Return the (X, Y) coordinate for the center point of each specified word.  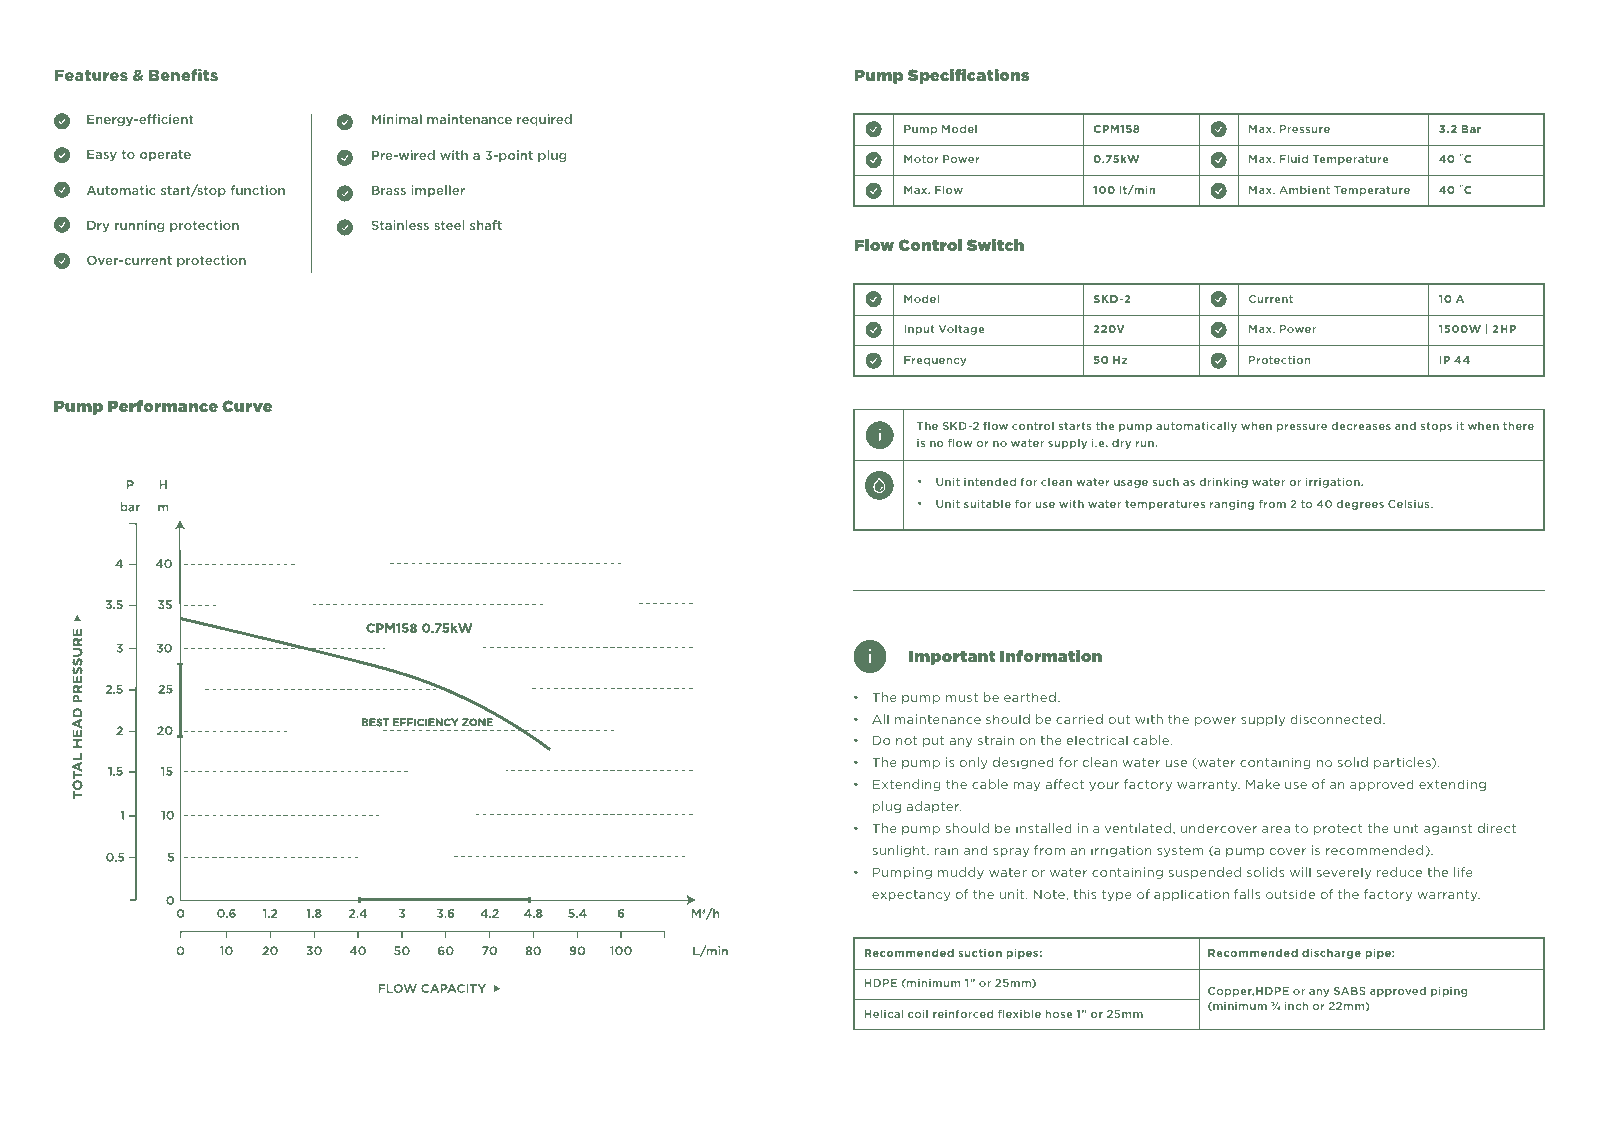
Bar (1471, 129)
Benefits (183, 75)
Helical (884, 1013)
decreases (1361, 426)
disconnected (1335, 719)
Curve (247, 406)
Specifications (968, 76)
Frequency (935, 361)
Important (952, 657)
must (962, 697)
